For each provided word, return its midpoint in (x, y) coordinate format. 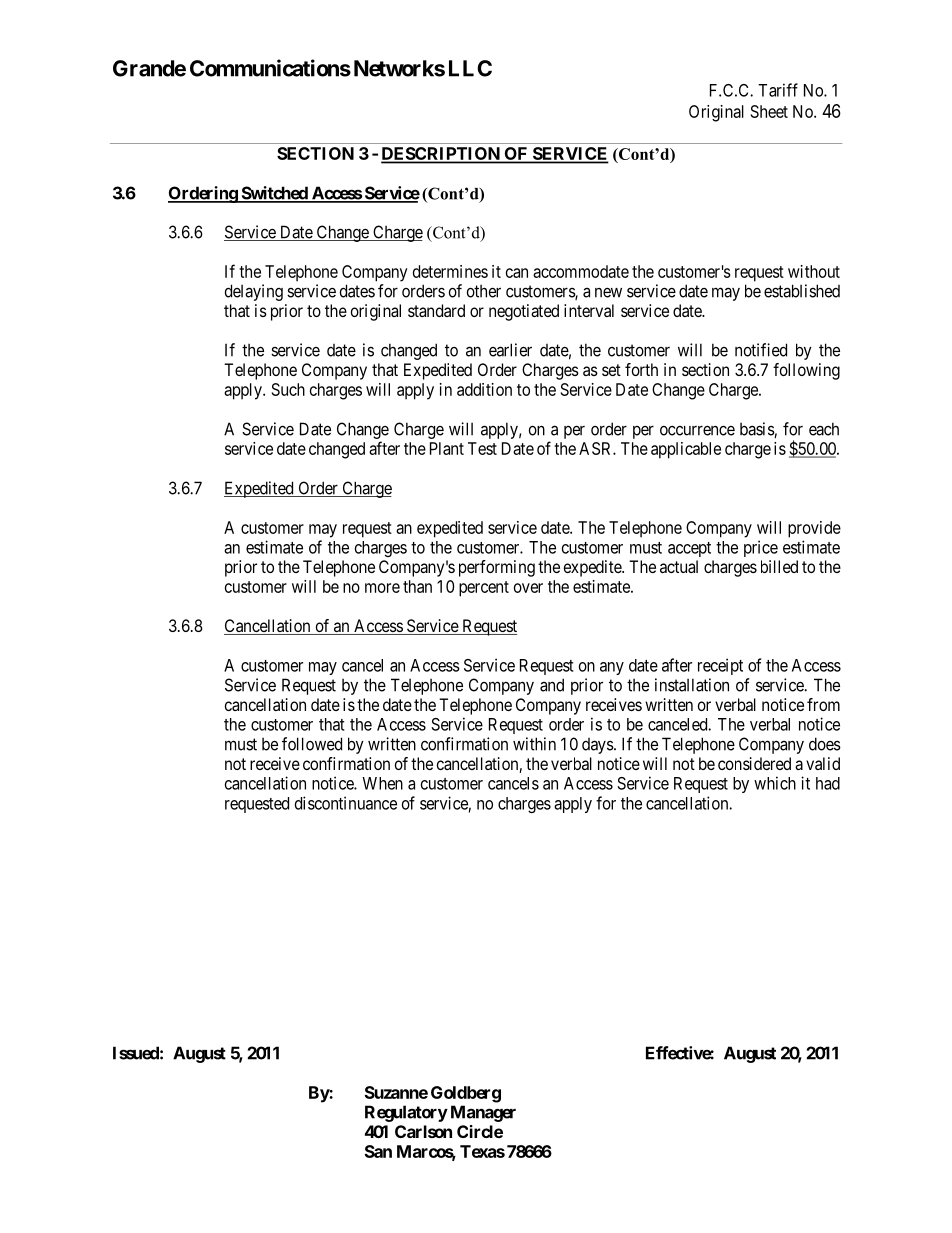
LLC (470, 68)
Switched (274, 194)
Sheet (769, 111)
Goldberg (466, 1094)
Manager (483, 1113)
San (378, 1151)
